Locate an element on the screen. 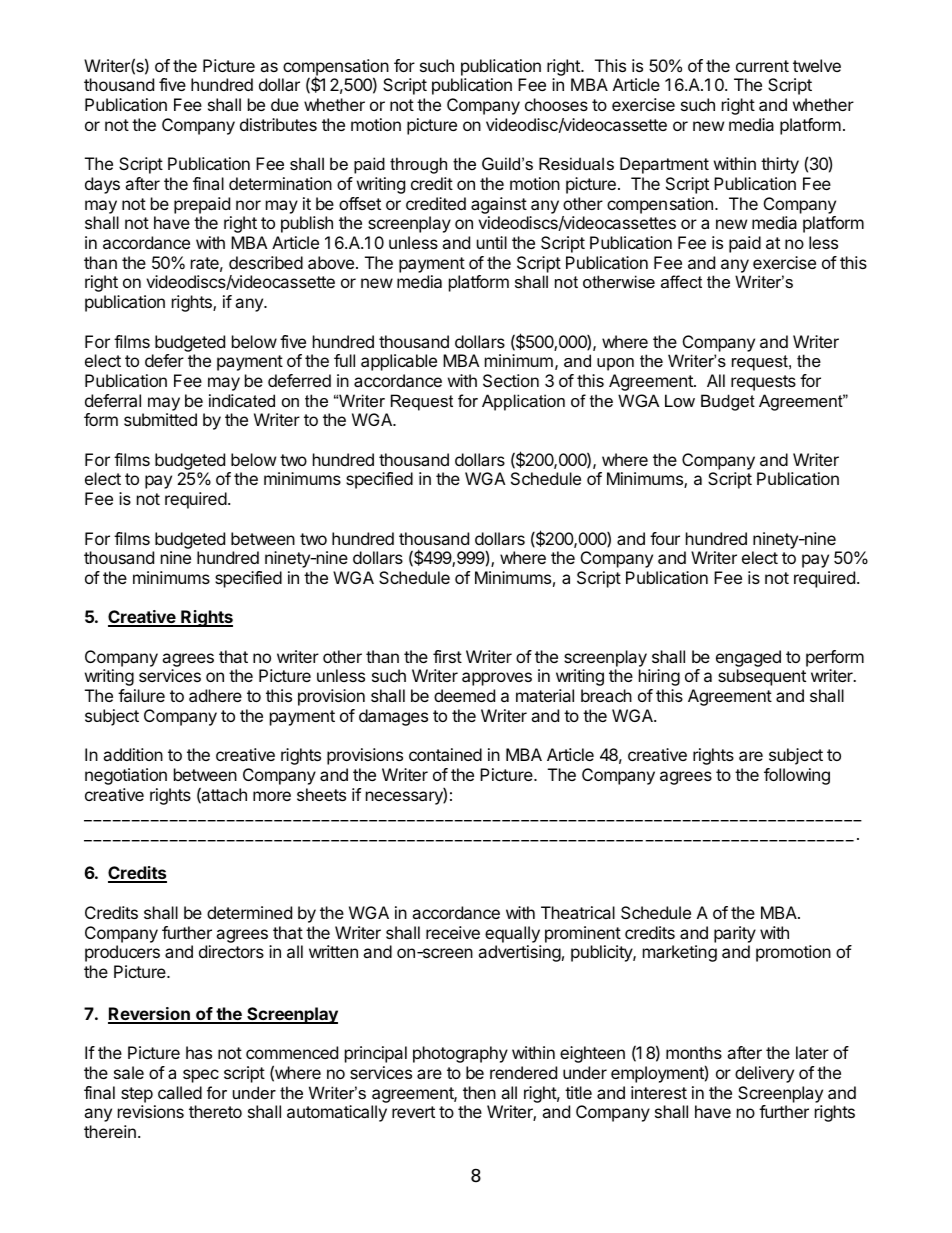 The image size is (952, 1233). called is located at coordinates (180, 1092).
